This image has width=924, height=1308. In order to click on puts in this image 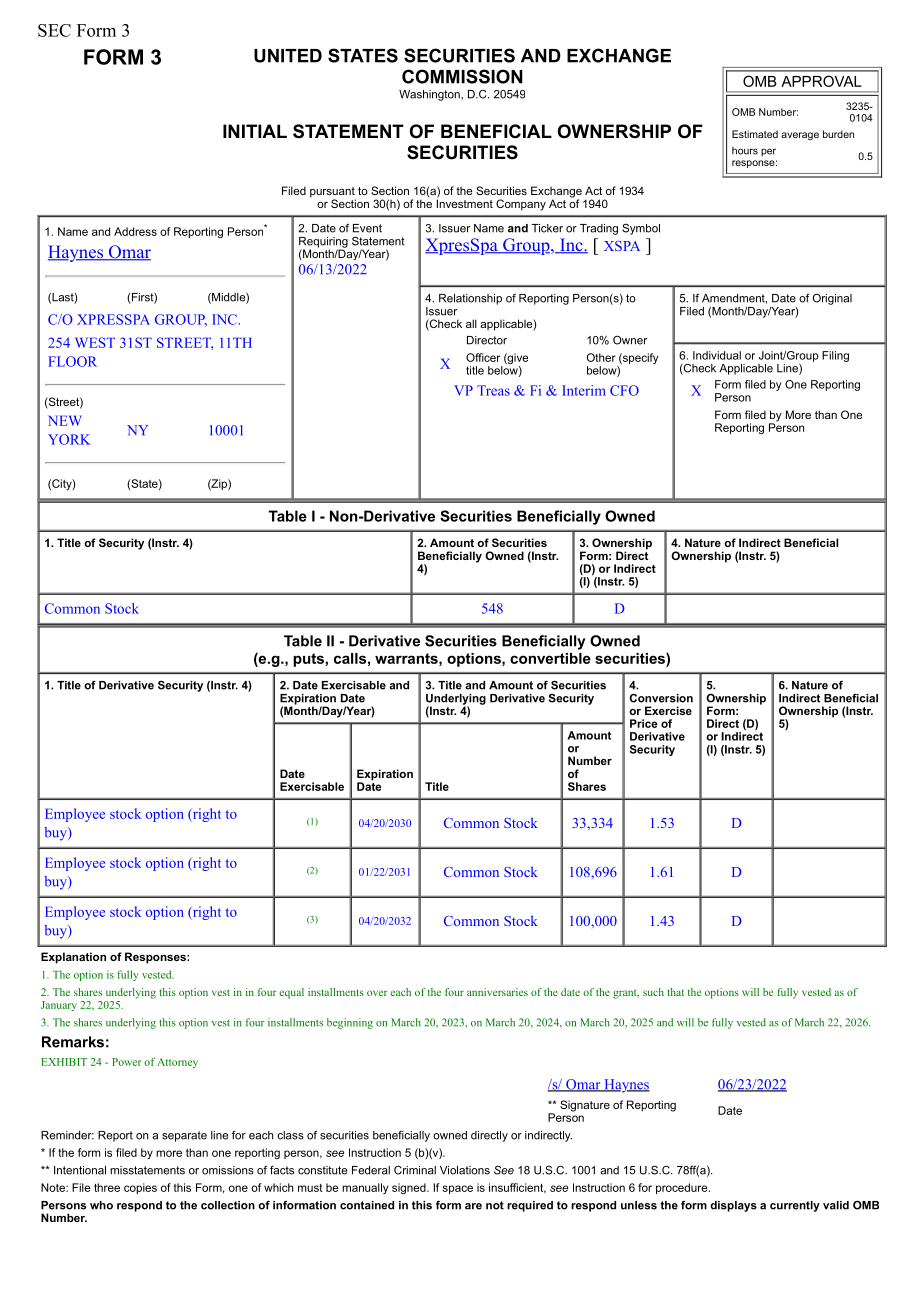, I will do `click(309, 660)`.
